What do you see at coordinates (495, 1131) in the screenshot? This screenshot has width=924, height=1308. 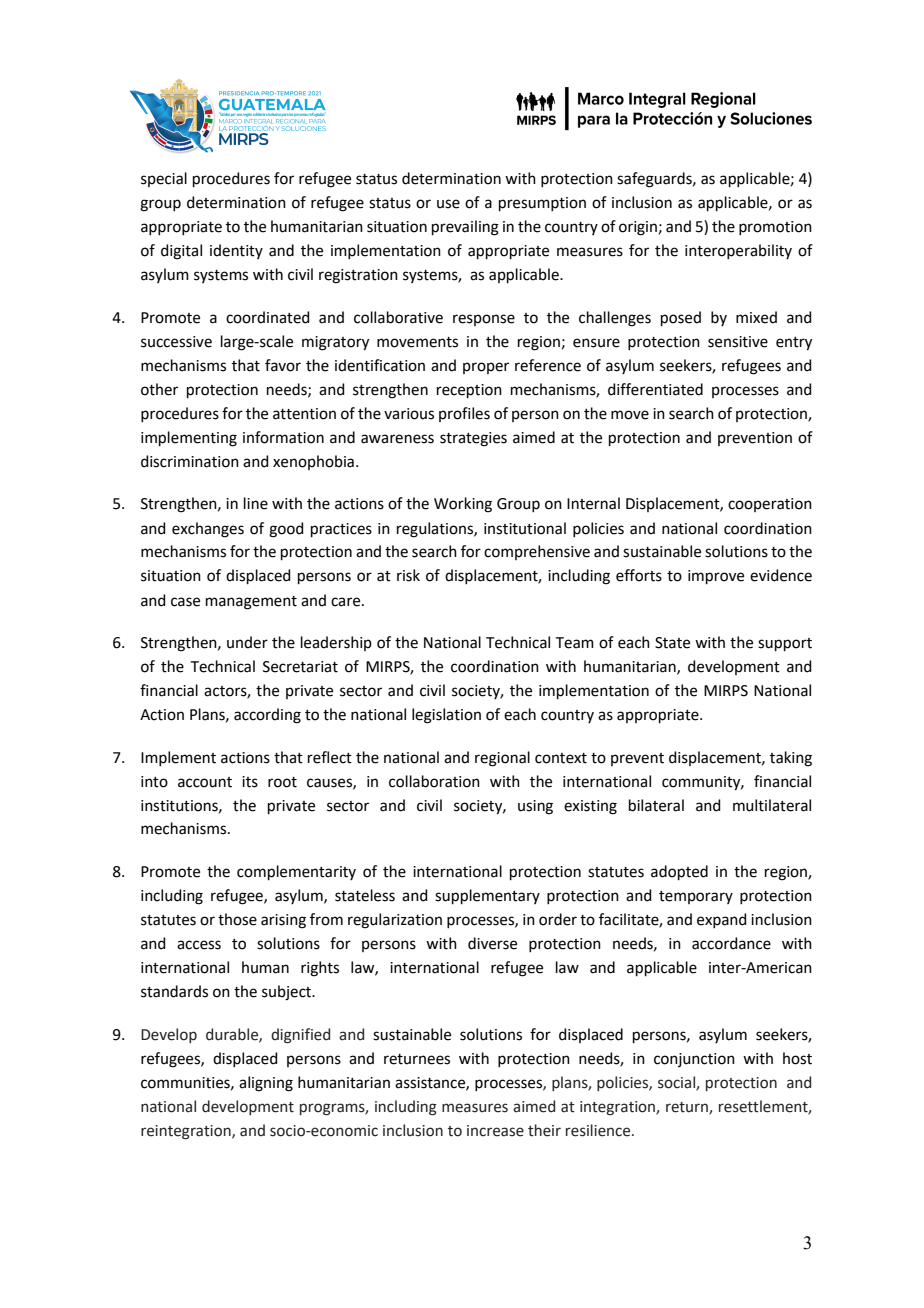 I see `increase` at bounding box center [495, 1131].
